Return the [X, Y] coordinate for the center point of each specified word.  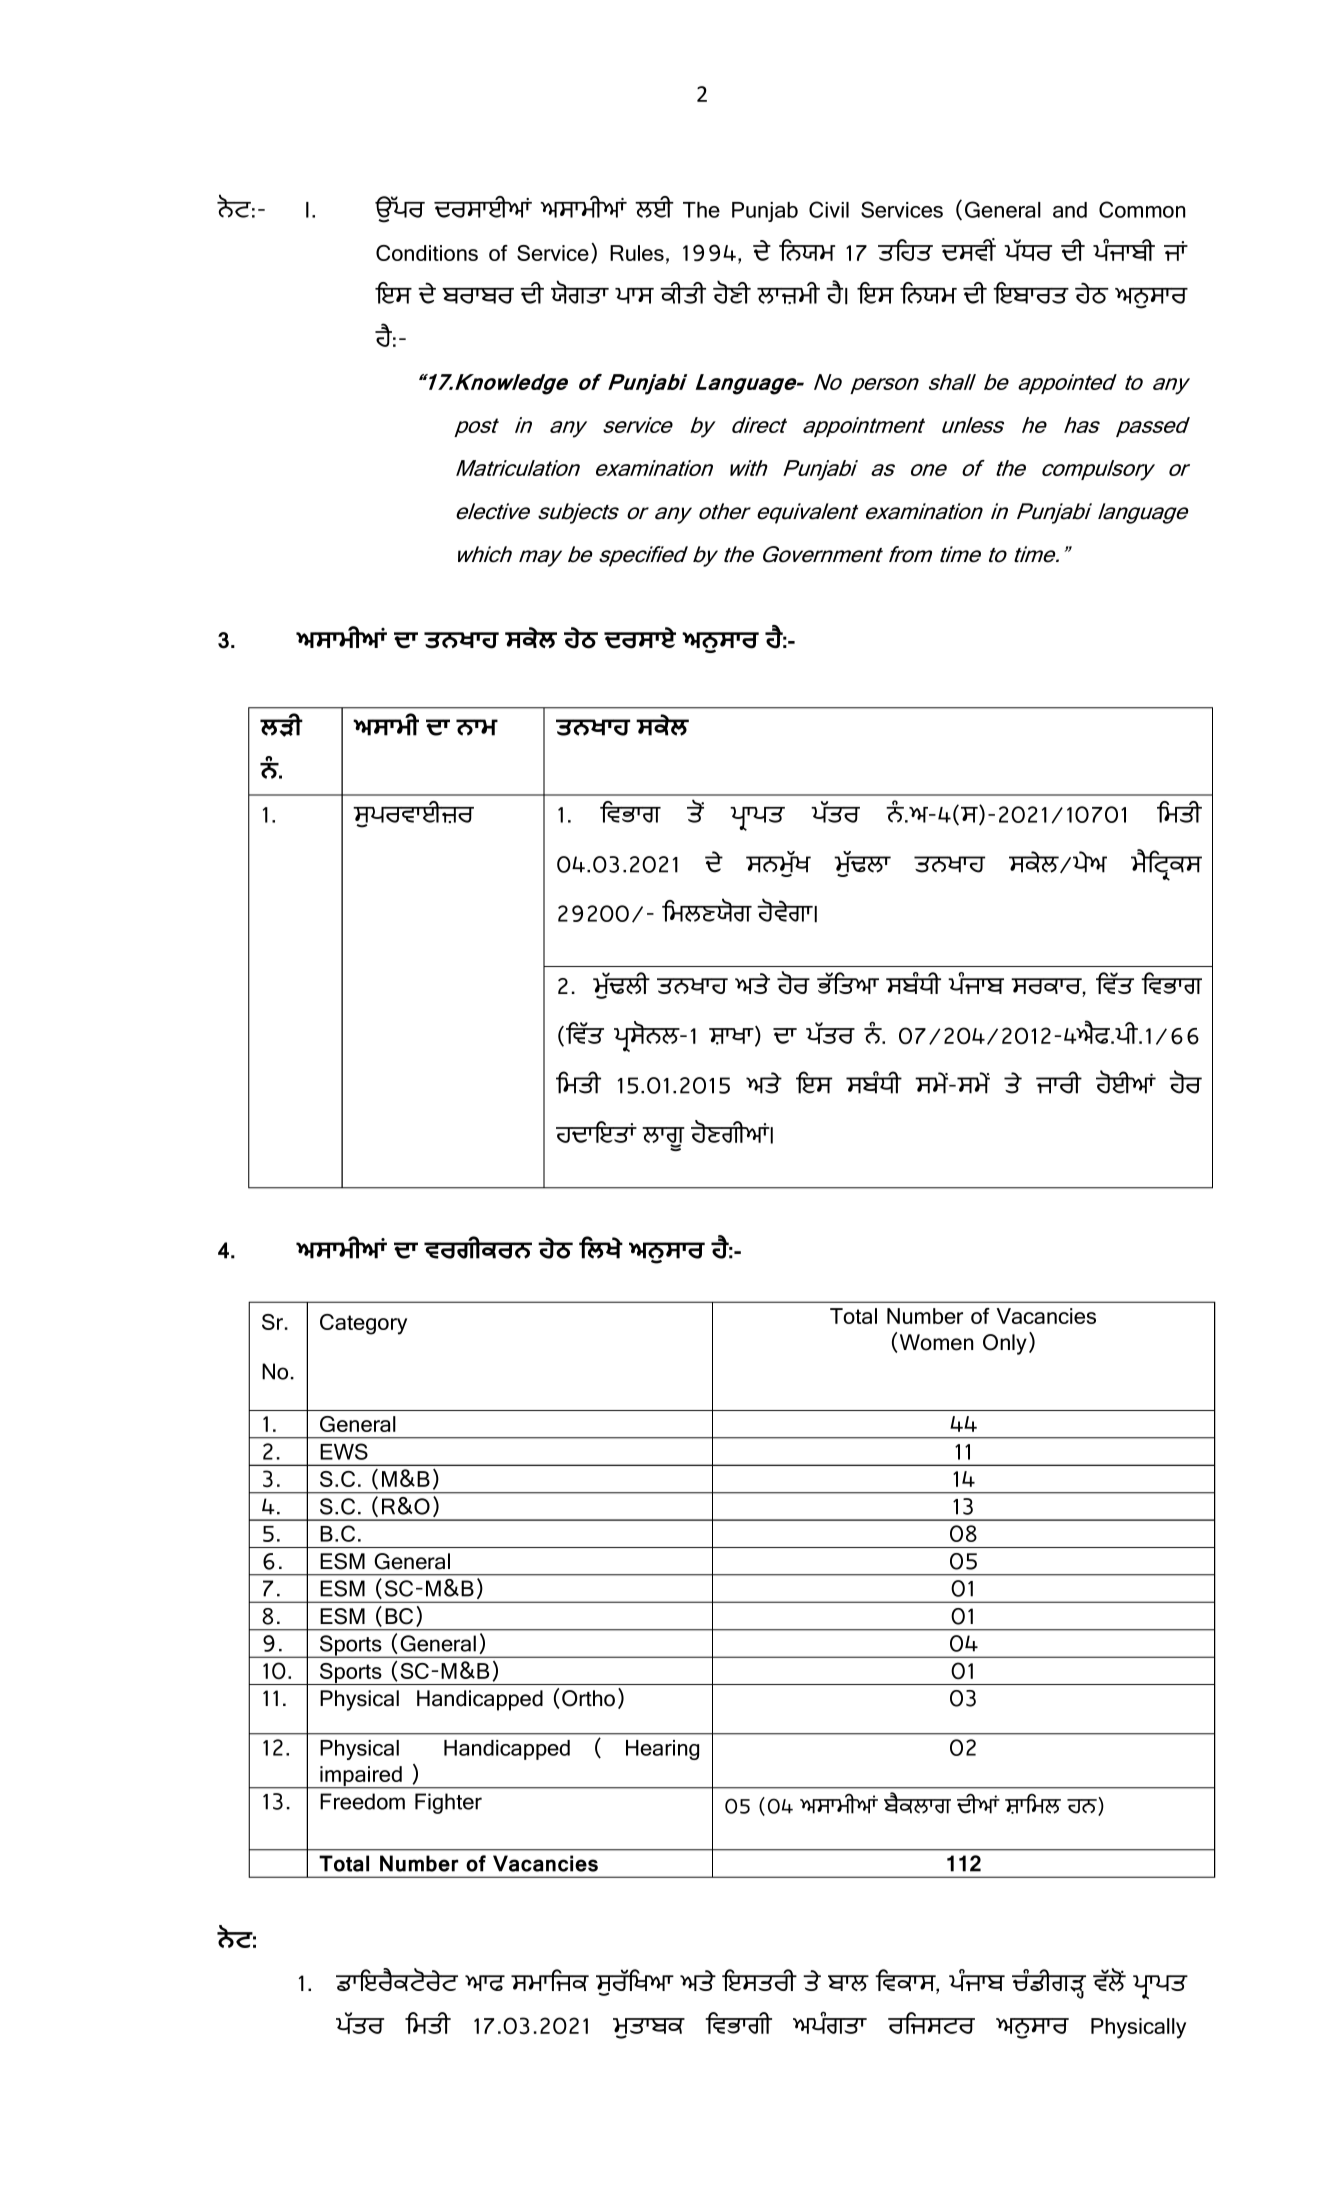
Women [936, 1342]
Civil [829, 209]
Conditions [427, 253]
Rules [637, 253]
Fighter [448, 1803]
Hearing [662, 1750]
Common [1142, 209]
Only [1005, 1344]
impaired [361, 1777]
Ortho [588, 1698]
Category [363, 1324]
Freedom [362, 1801]
